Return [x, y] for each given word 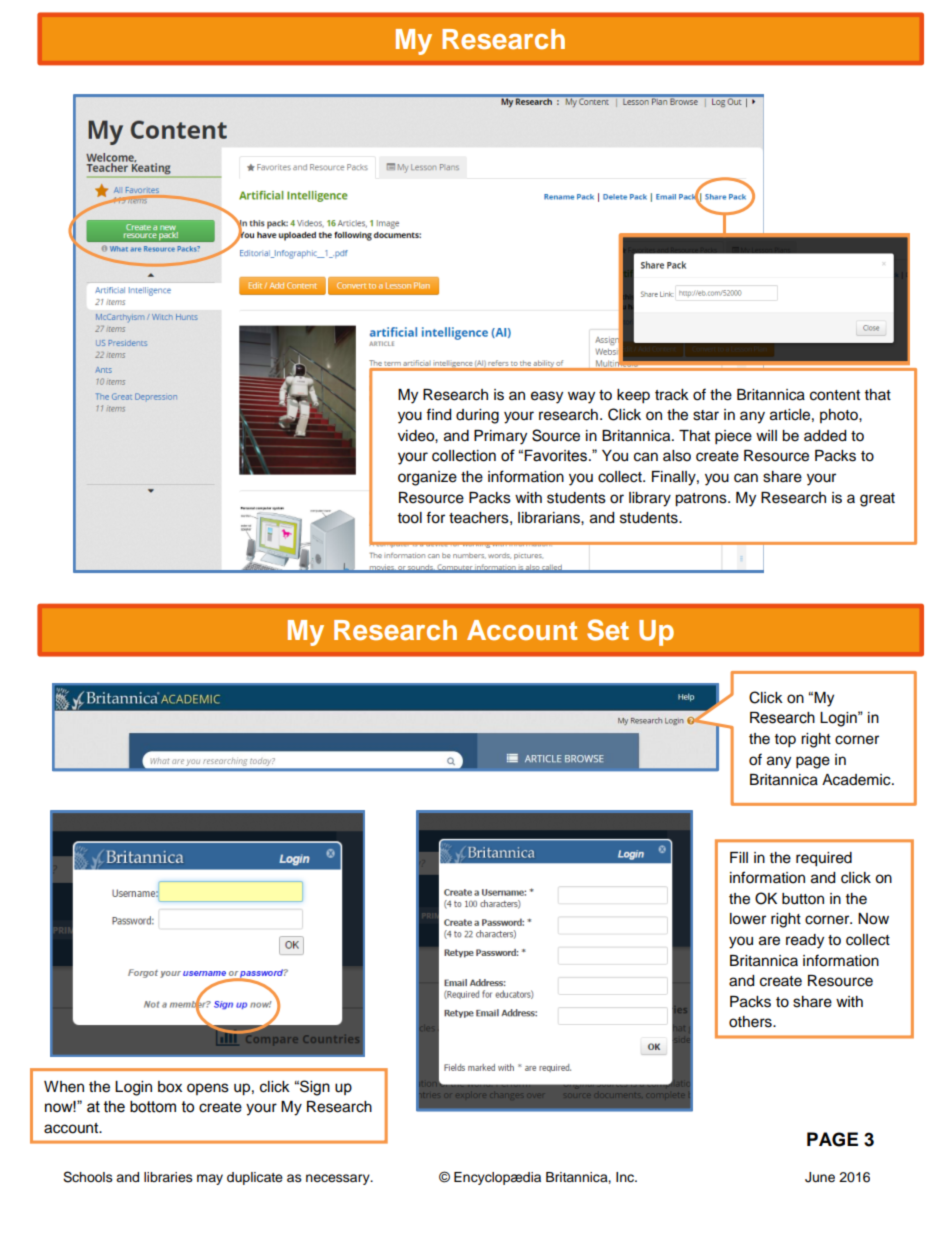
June [820, 1177]
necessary [339, 1179]
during [477, 416]
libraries [168, 1177]
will [766, 435]
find [438, 414]
